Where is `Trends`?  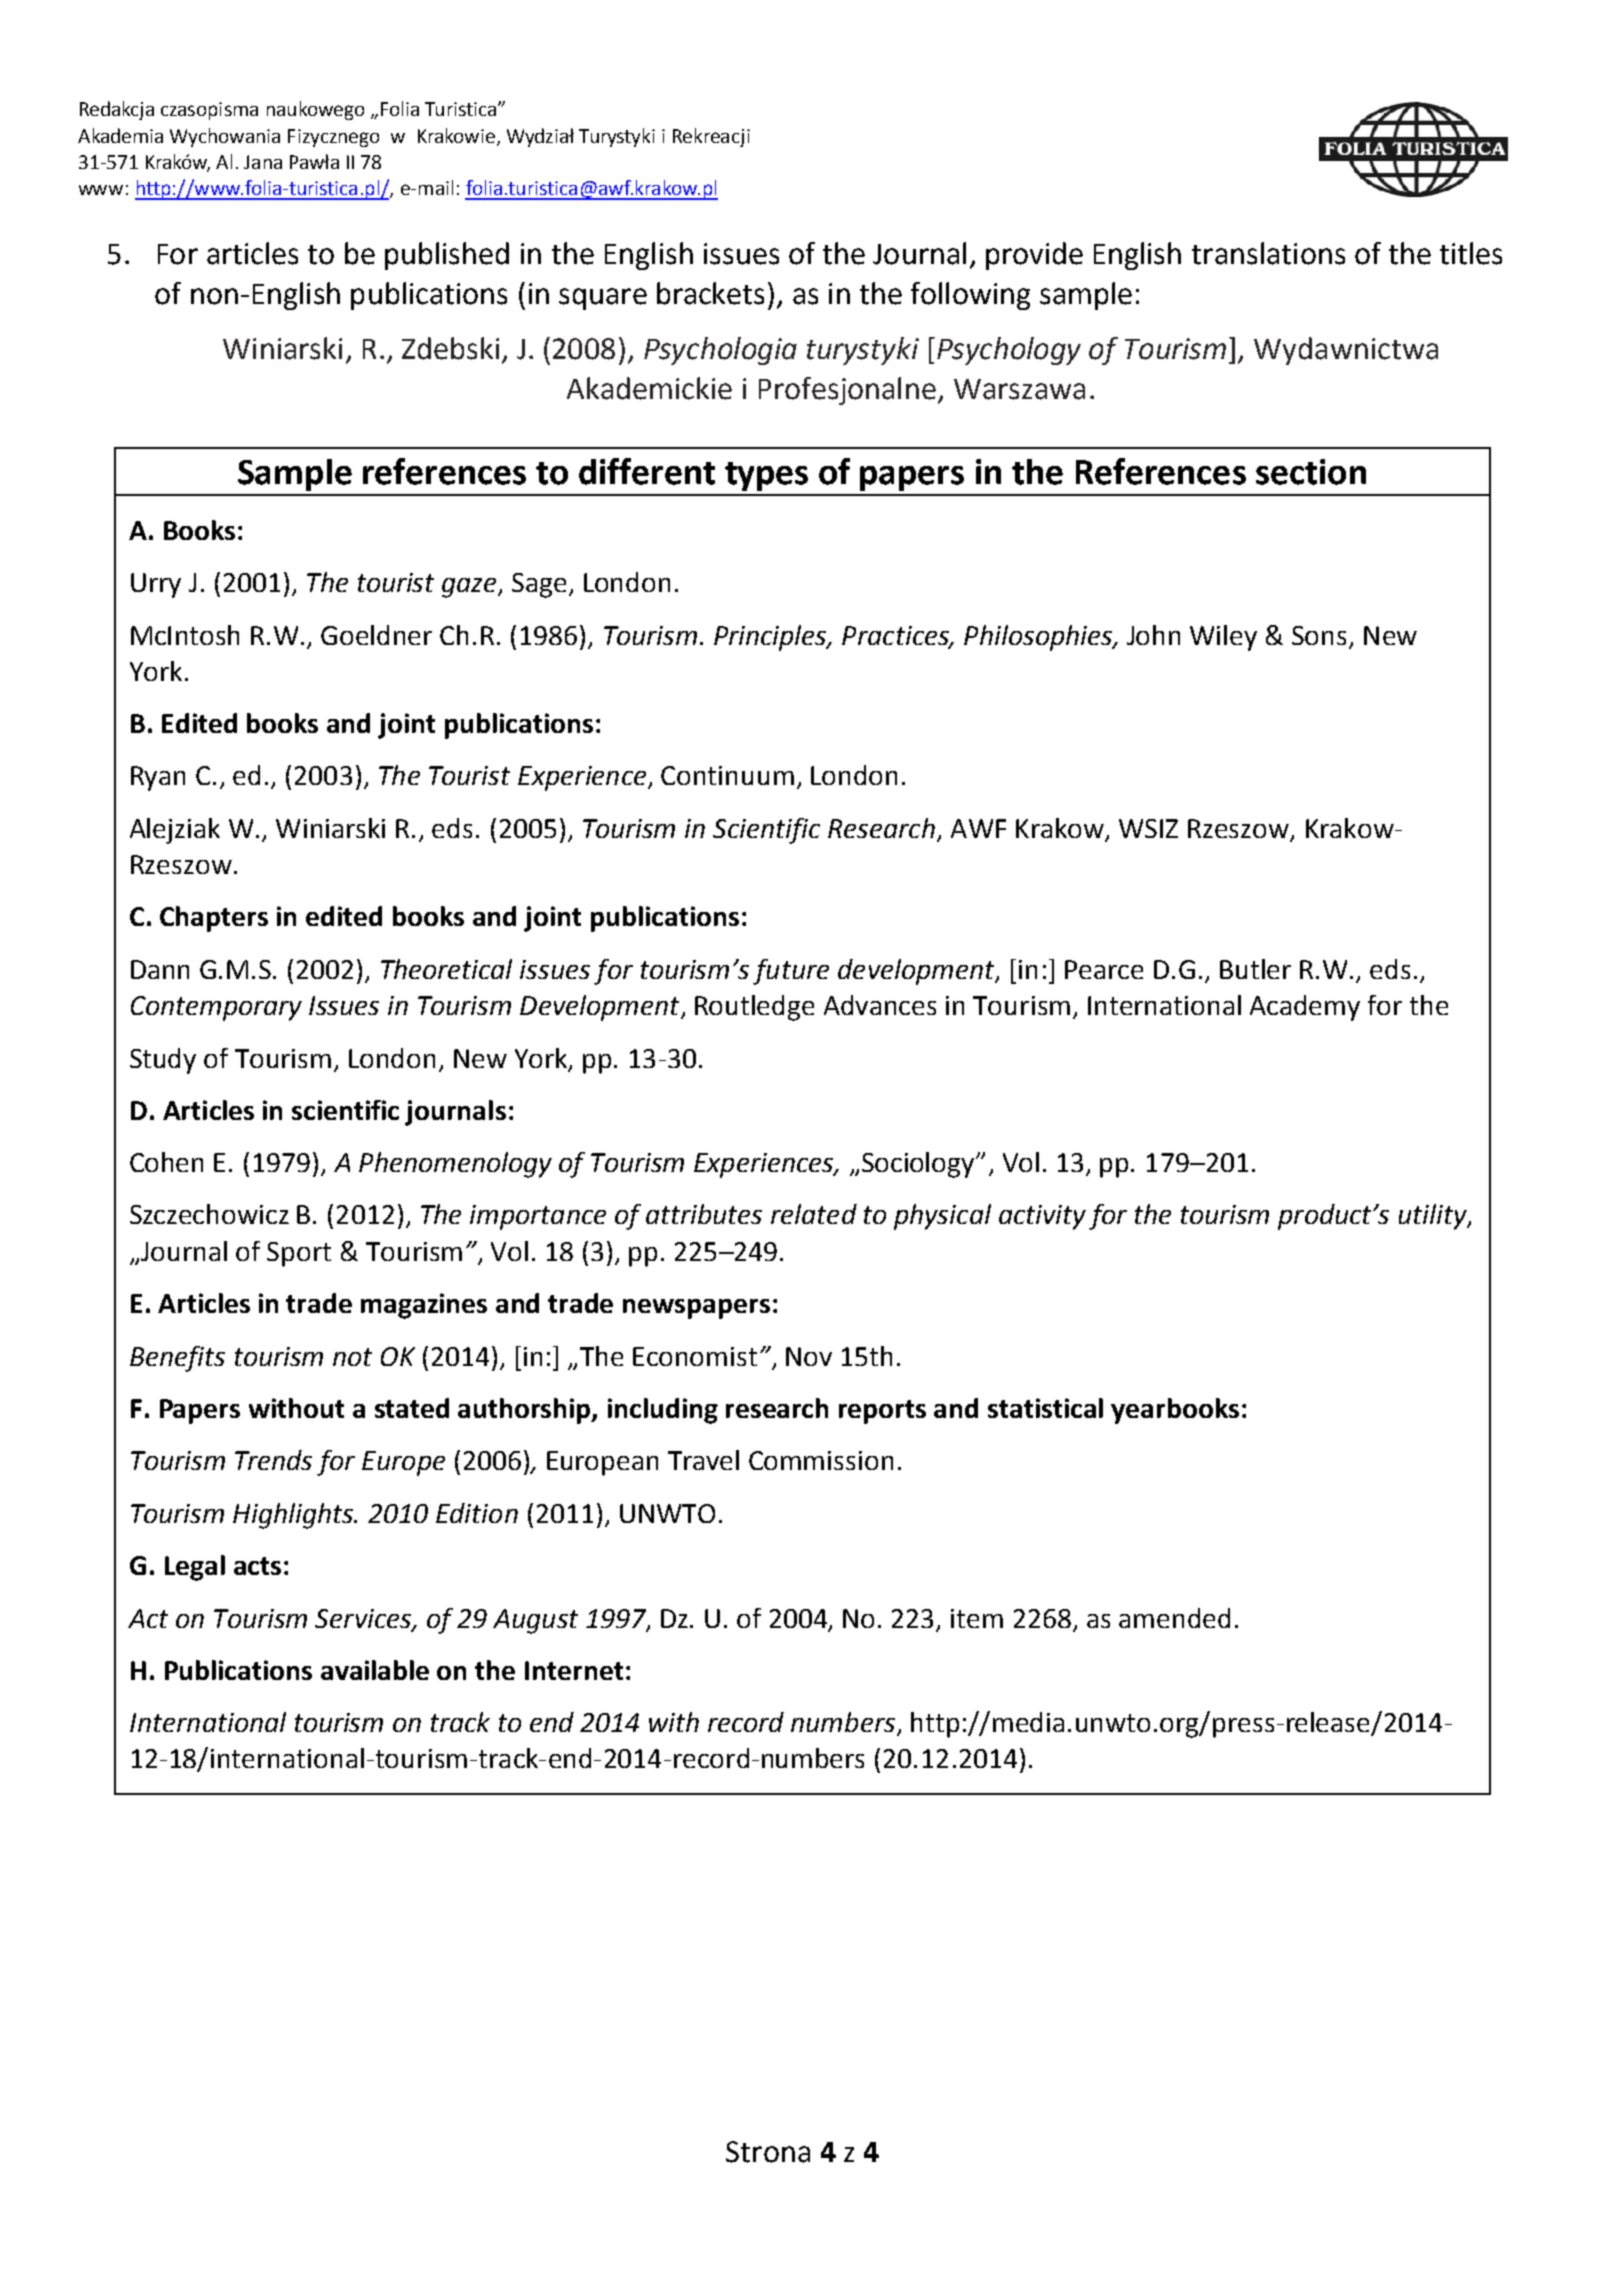 Trends is located at coordinates (273, 1460).
